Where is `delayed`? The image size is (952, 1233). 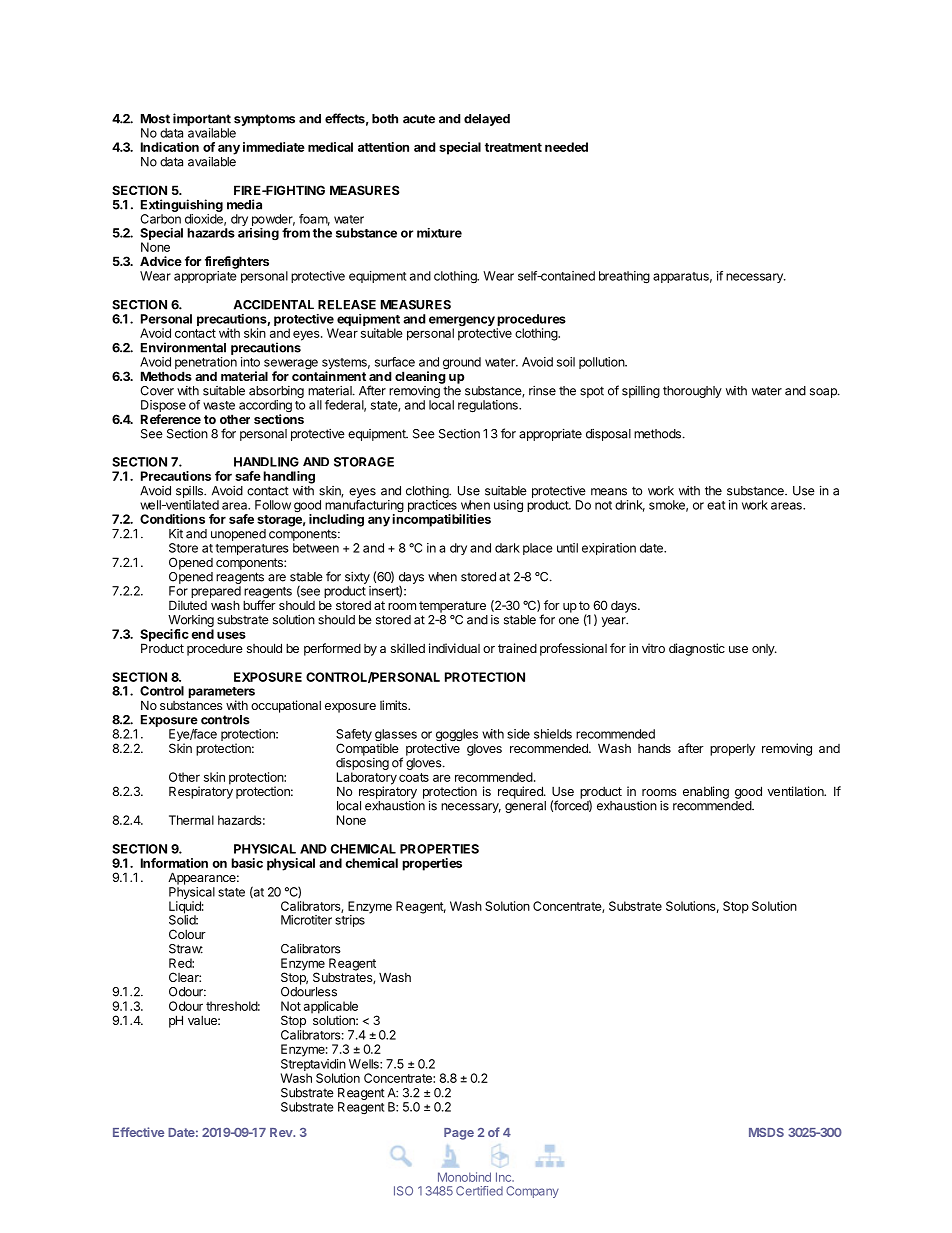
delayed is located at coordinates (487, 120).
